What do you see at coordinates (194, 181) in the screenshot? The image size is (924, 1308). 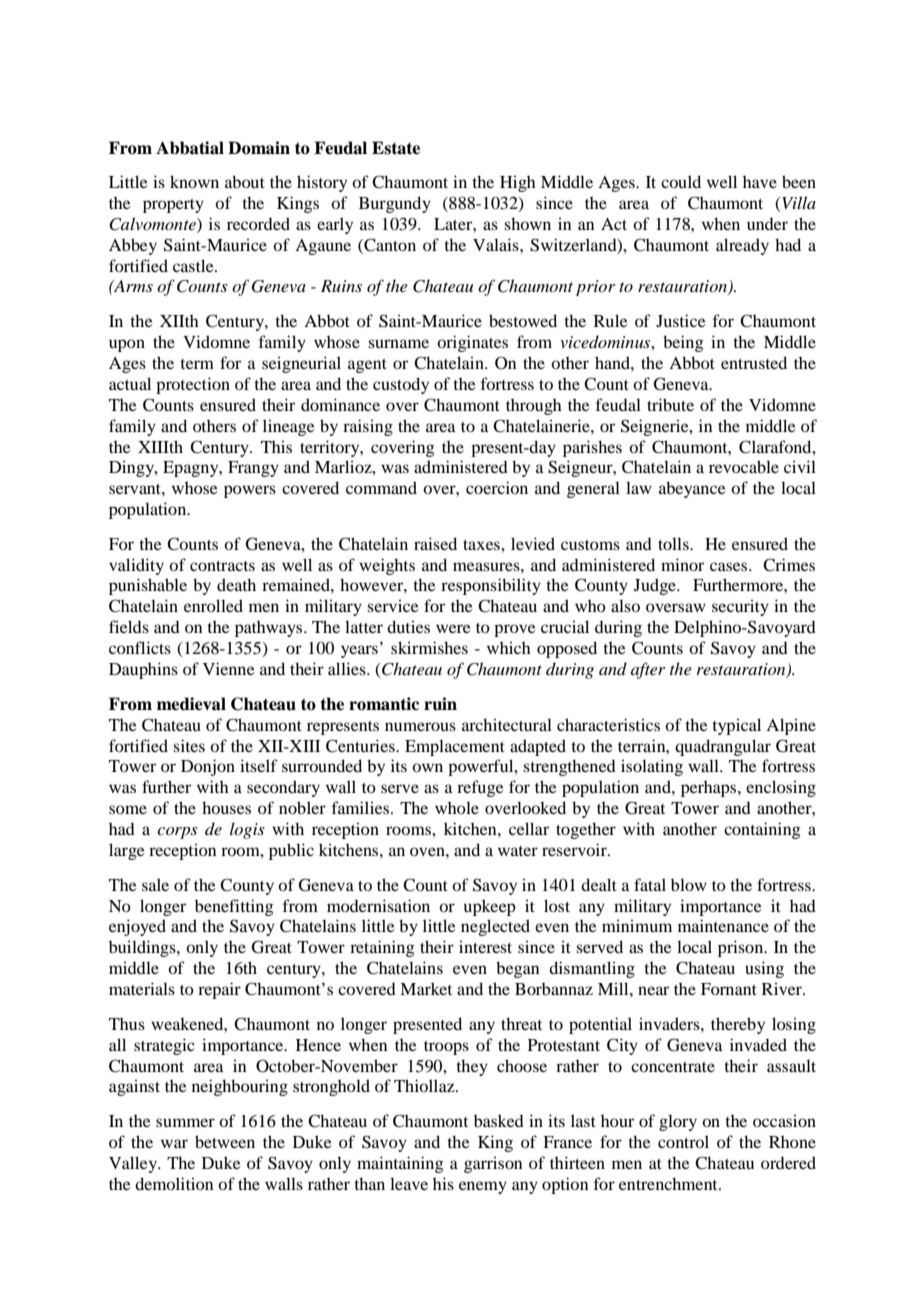 I see `known` at bounding box center [194, 181].
